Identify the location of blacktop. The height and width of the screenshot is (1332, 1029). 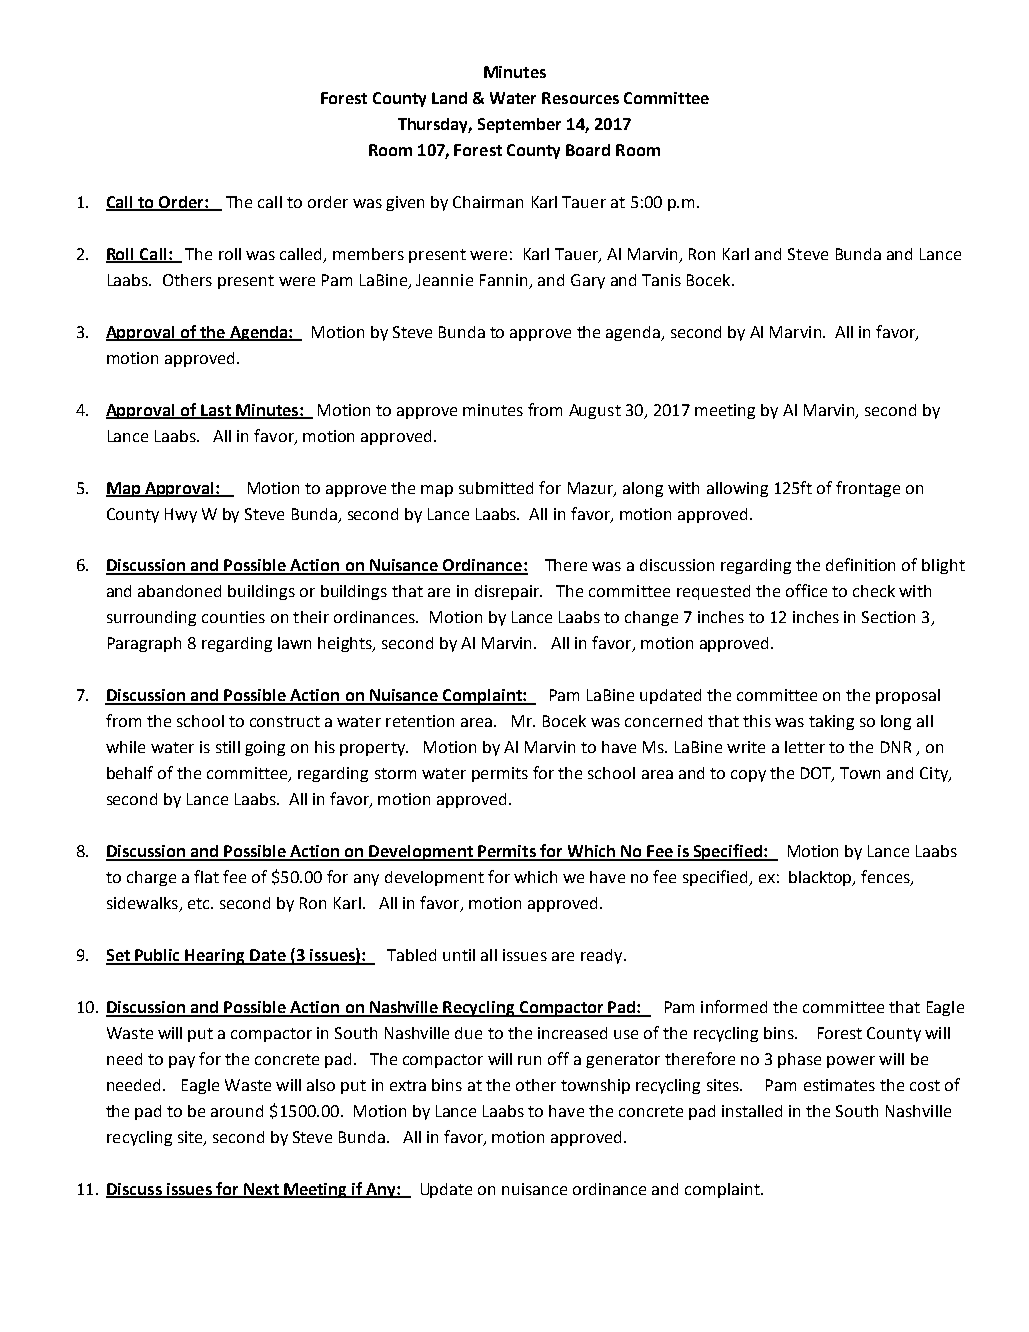
(822, 878).
